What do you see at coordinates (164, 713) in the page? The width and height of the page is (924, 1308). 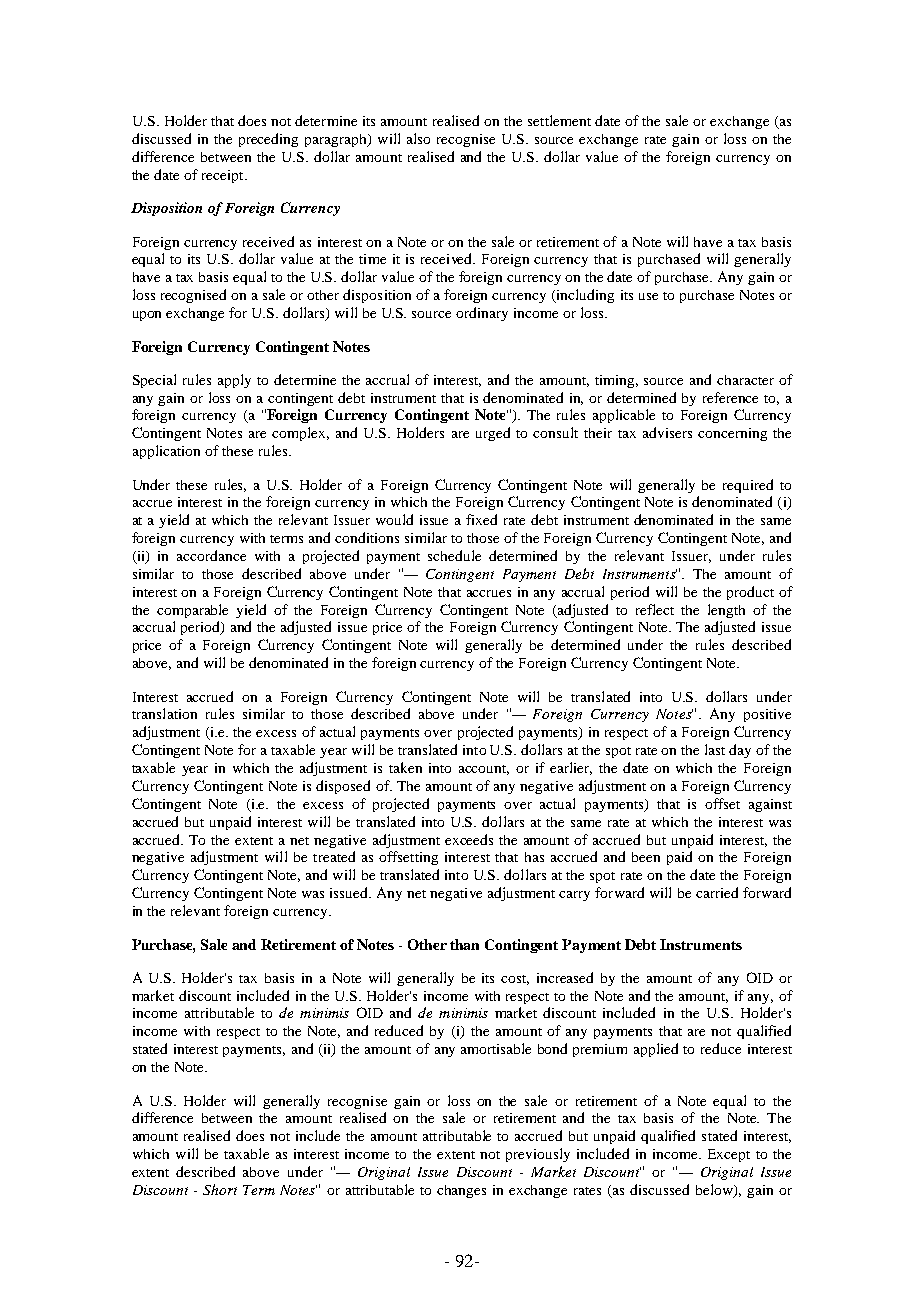 I see `translation` at bounding box center [164, 713].
